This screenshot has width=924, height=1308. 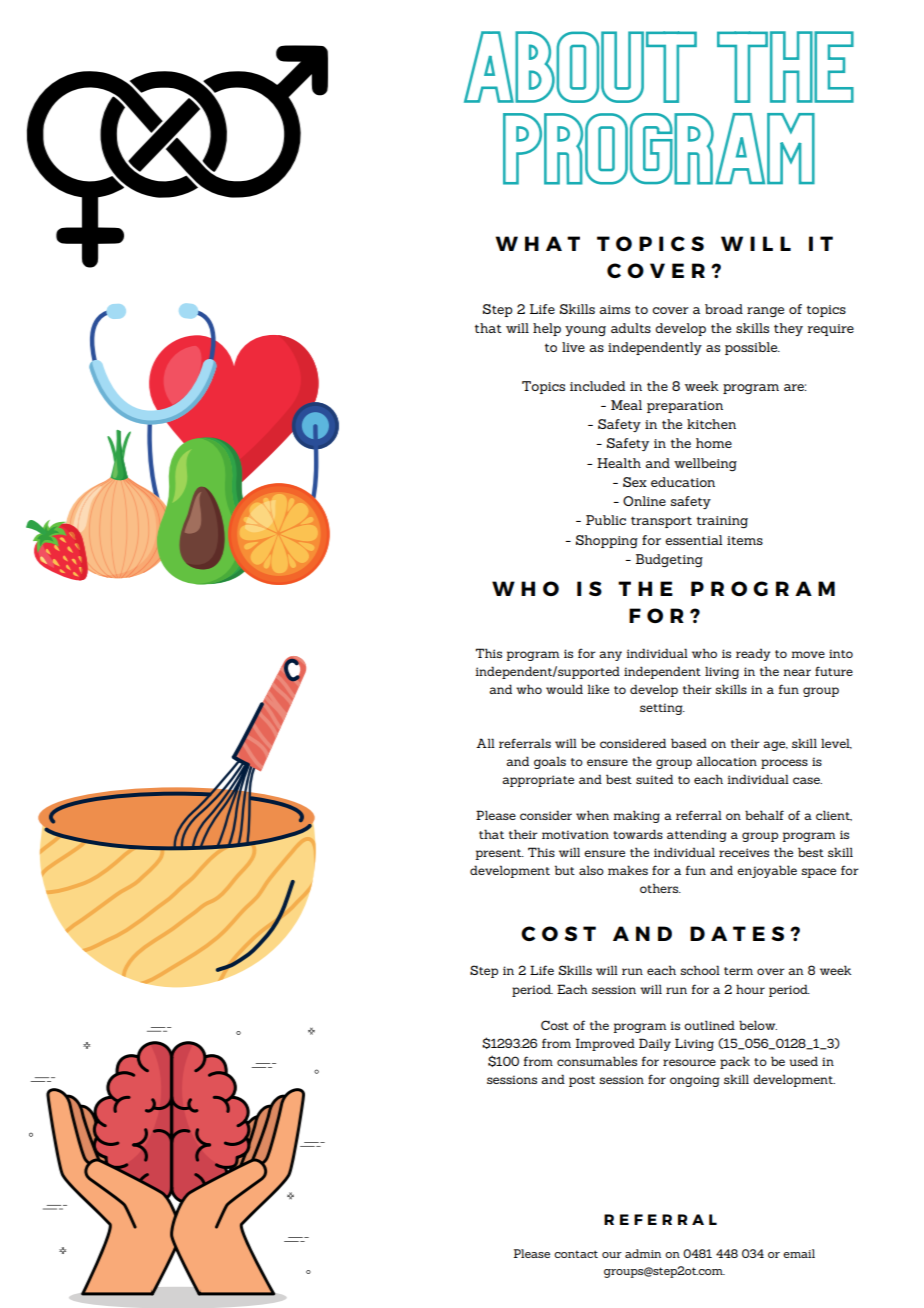 What do you see at coordinates (564, 689) in the screenshot?
I see `would` at bounding box center [564, 689].
